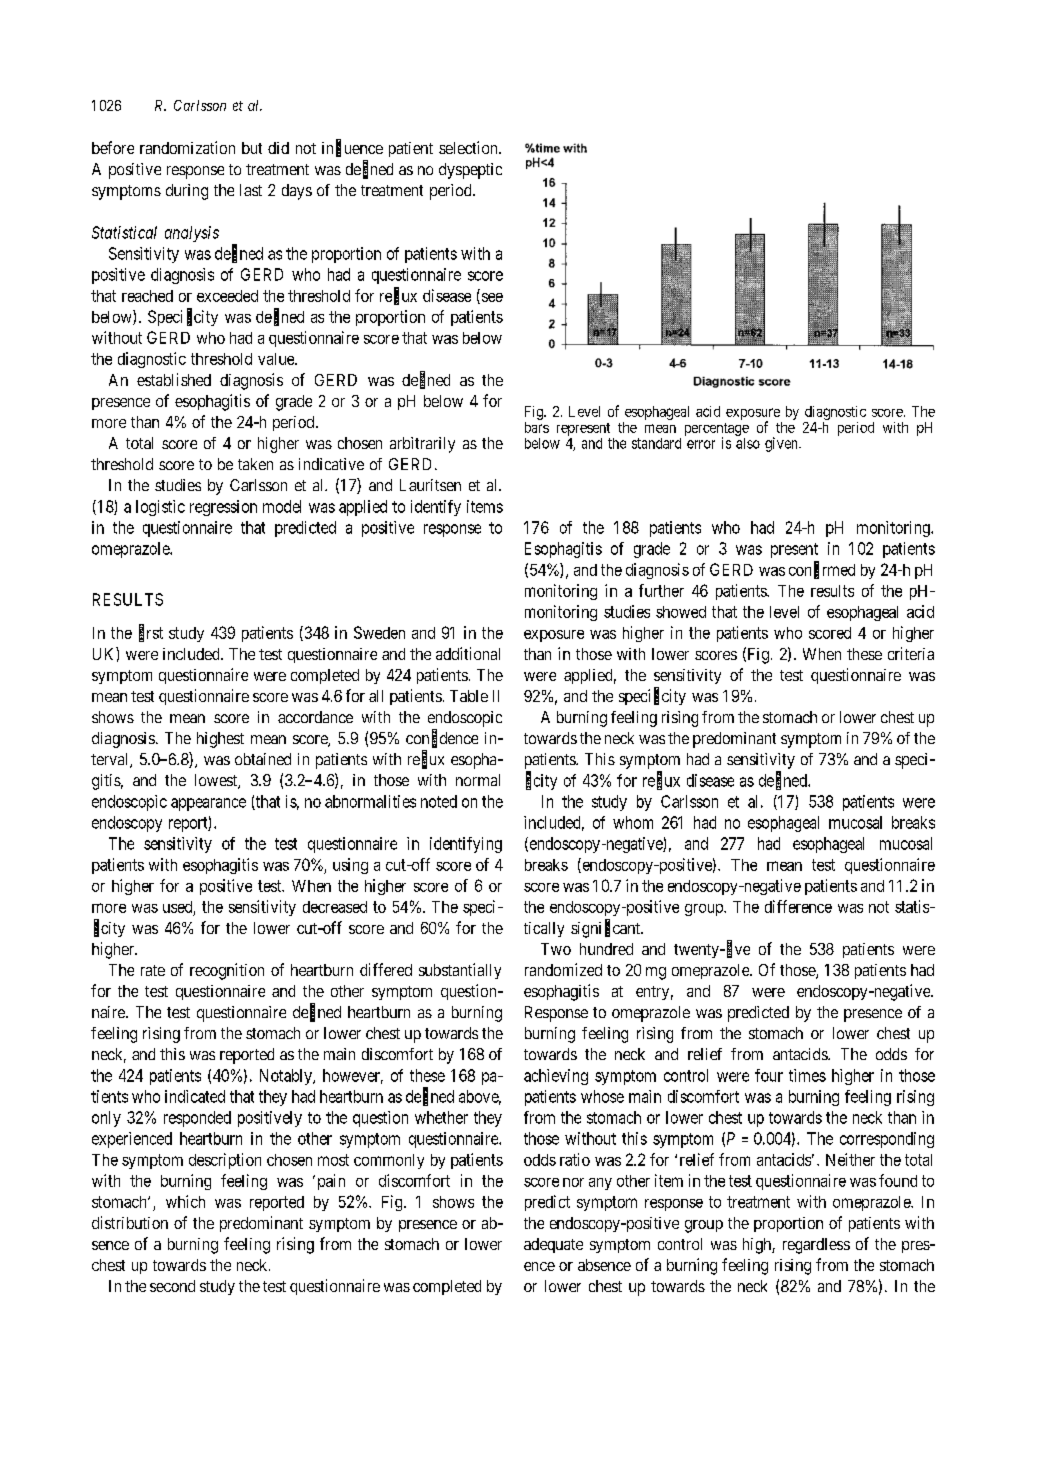 The image size is (1049, 1484). Describe the element at coordinates (911, 653) in the page. I see `criteria` at that location.
